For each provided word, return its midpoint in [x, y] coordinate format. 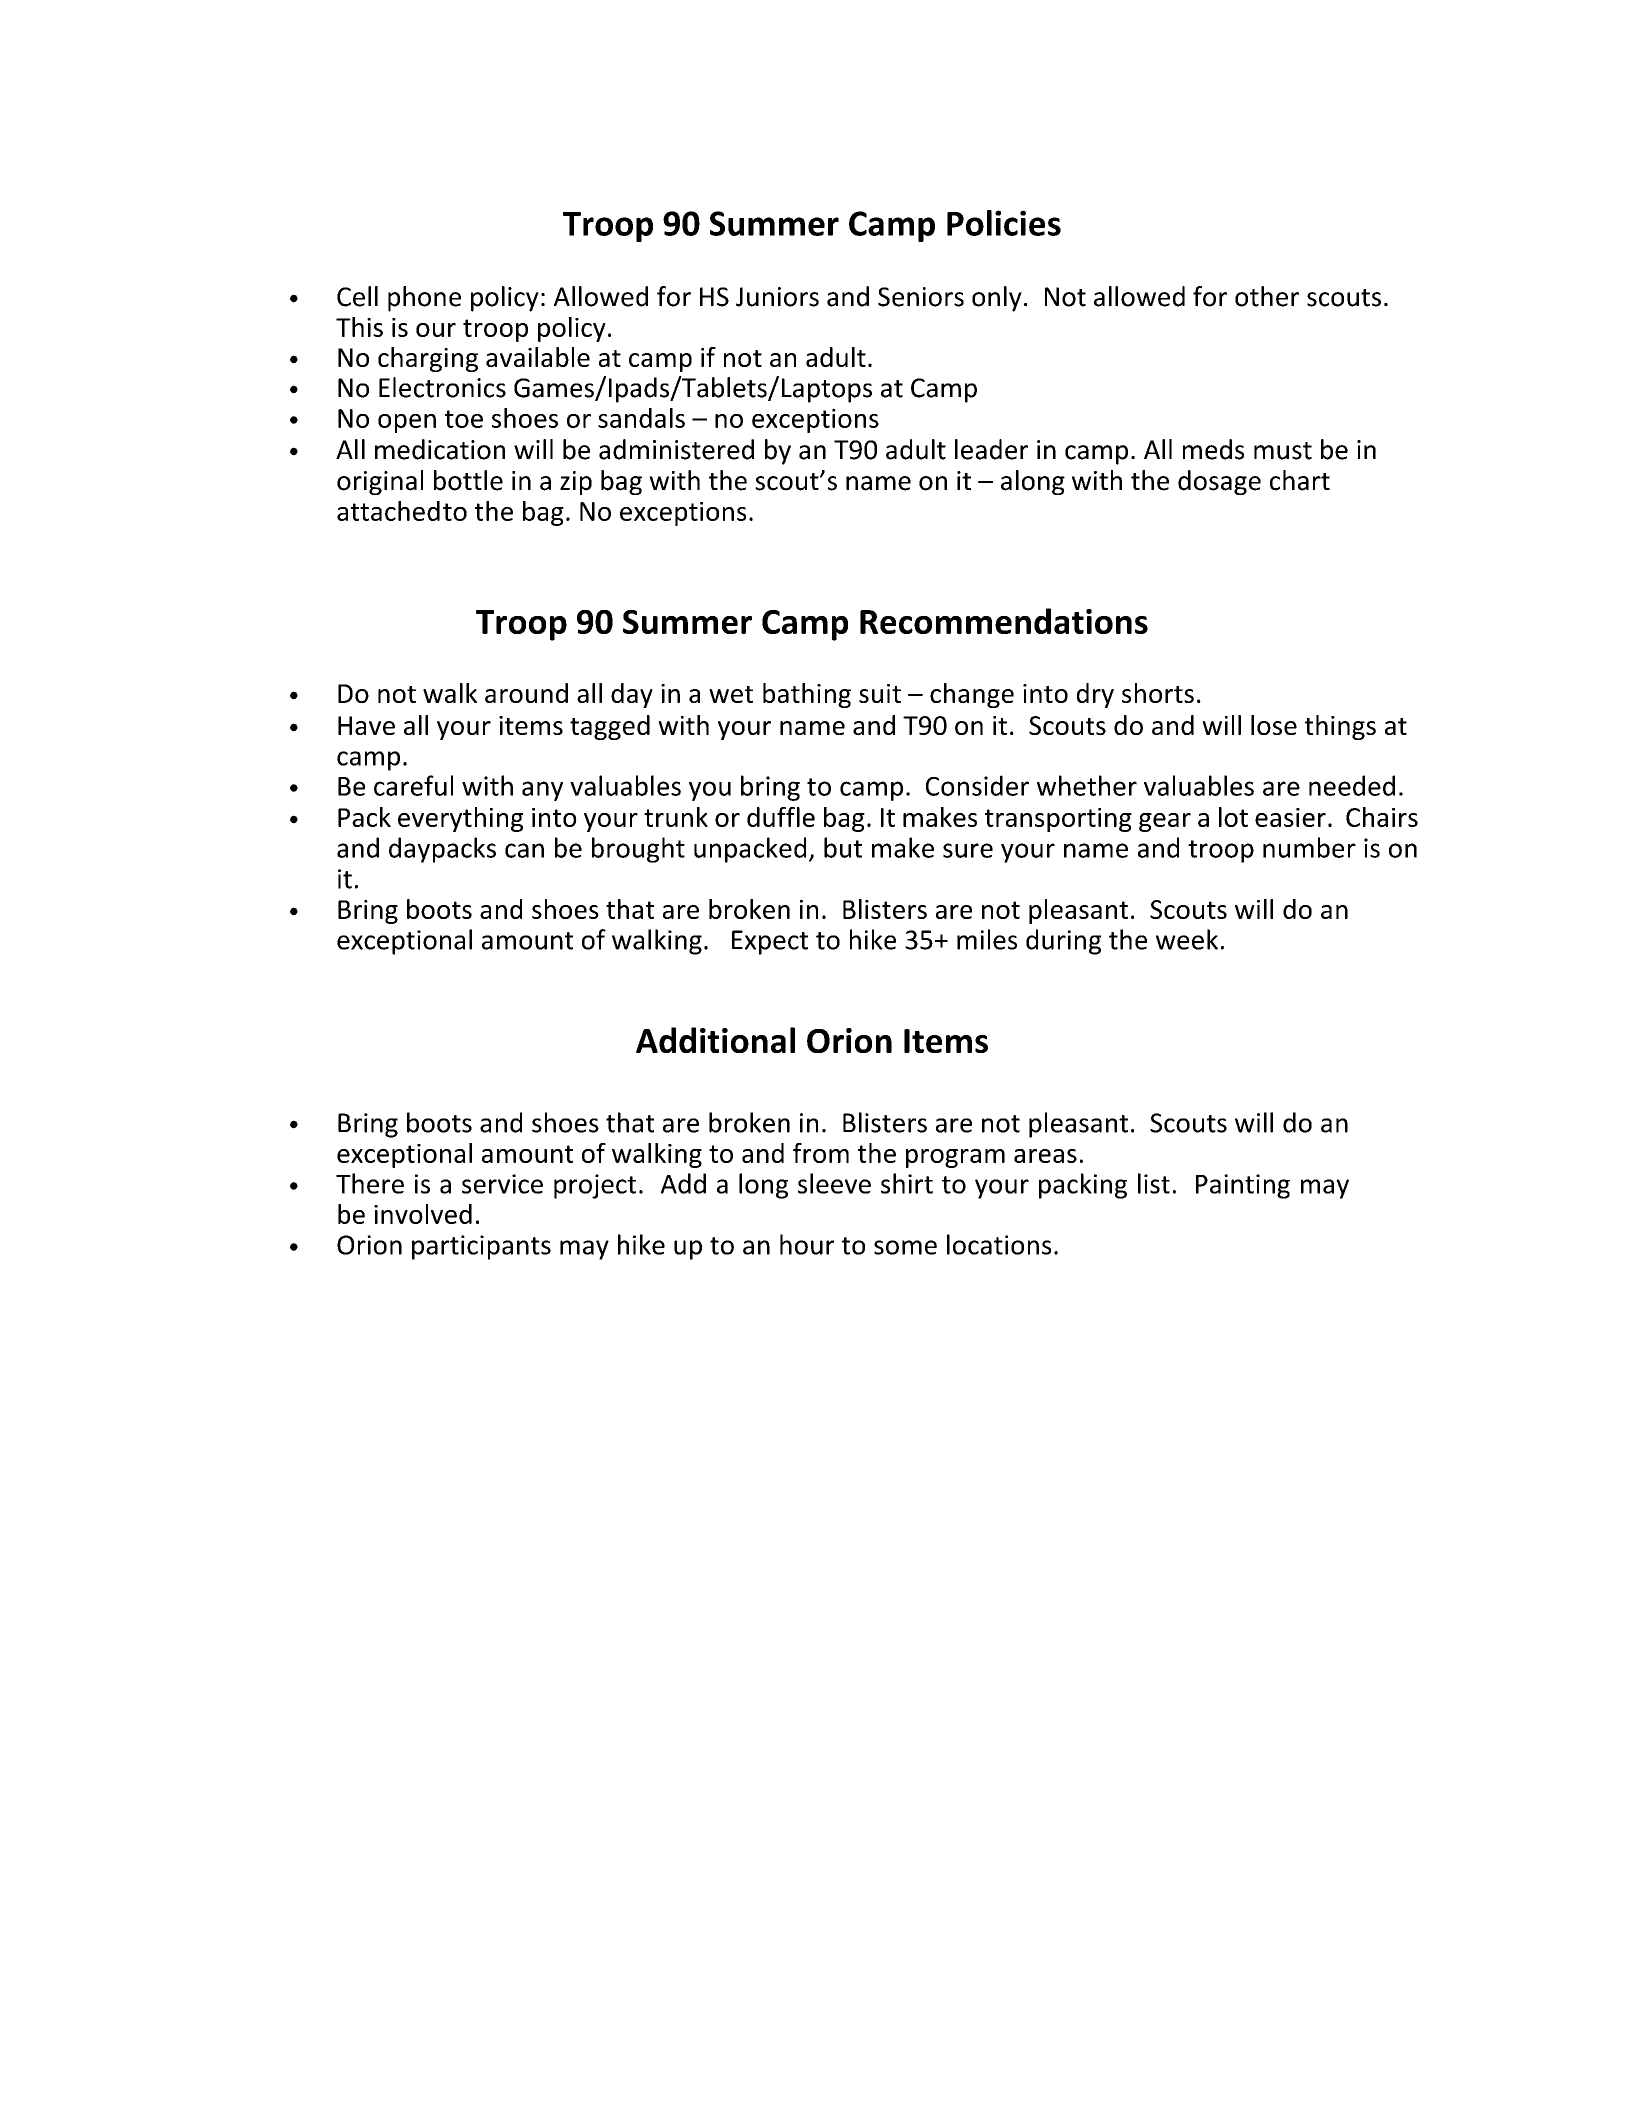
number [1309, 847]
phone [424, 299]
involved [423, 1214]
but [843, 847]
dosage [1219, 482]
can [524, 850]
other [1267, 296]
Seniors [921, 297]
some [905, 1247]
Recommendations [1004, 621]
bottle [468, 480]
